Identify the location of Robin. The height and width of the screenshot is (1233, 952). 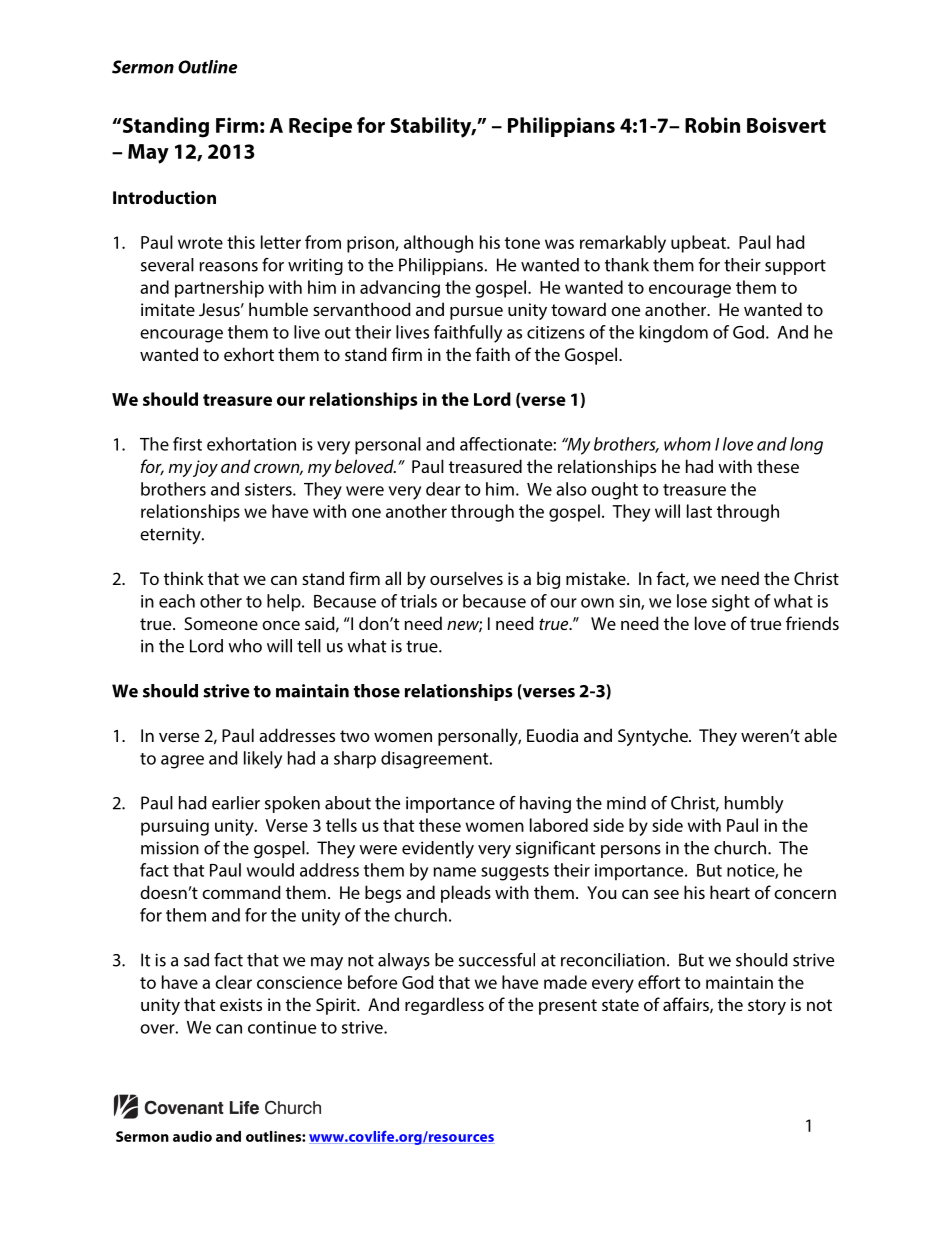
(712, 125).
